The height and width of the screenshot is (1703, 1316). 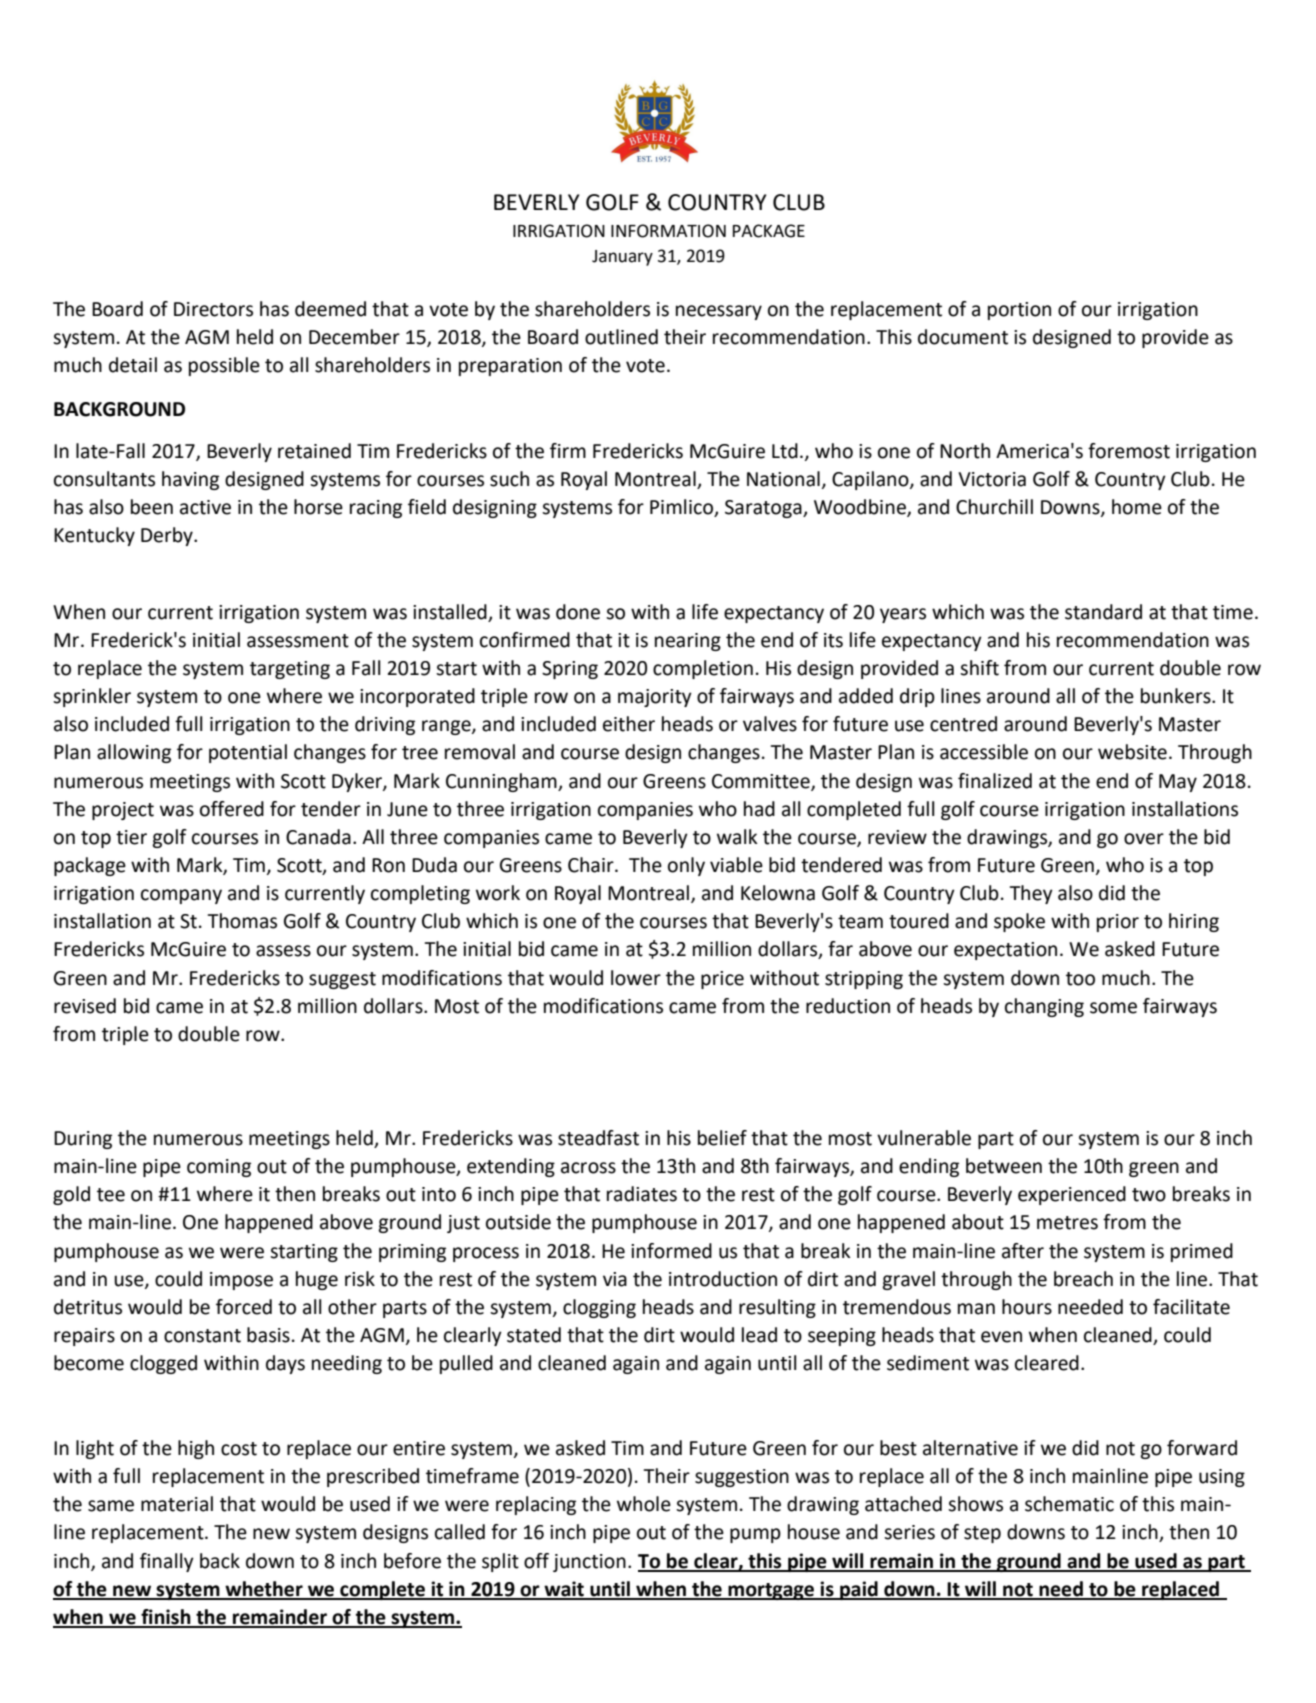 I want to click on prior, so click(x=1118, y=923).
